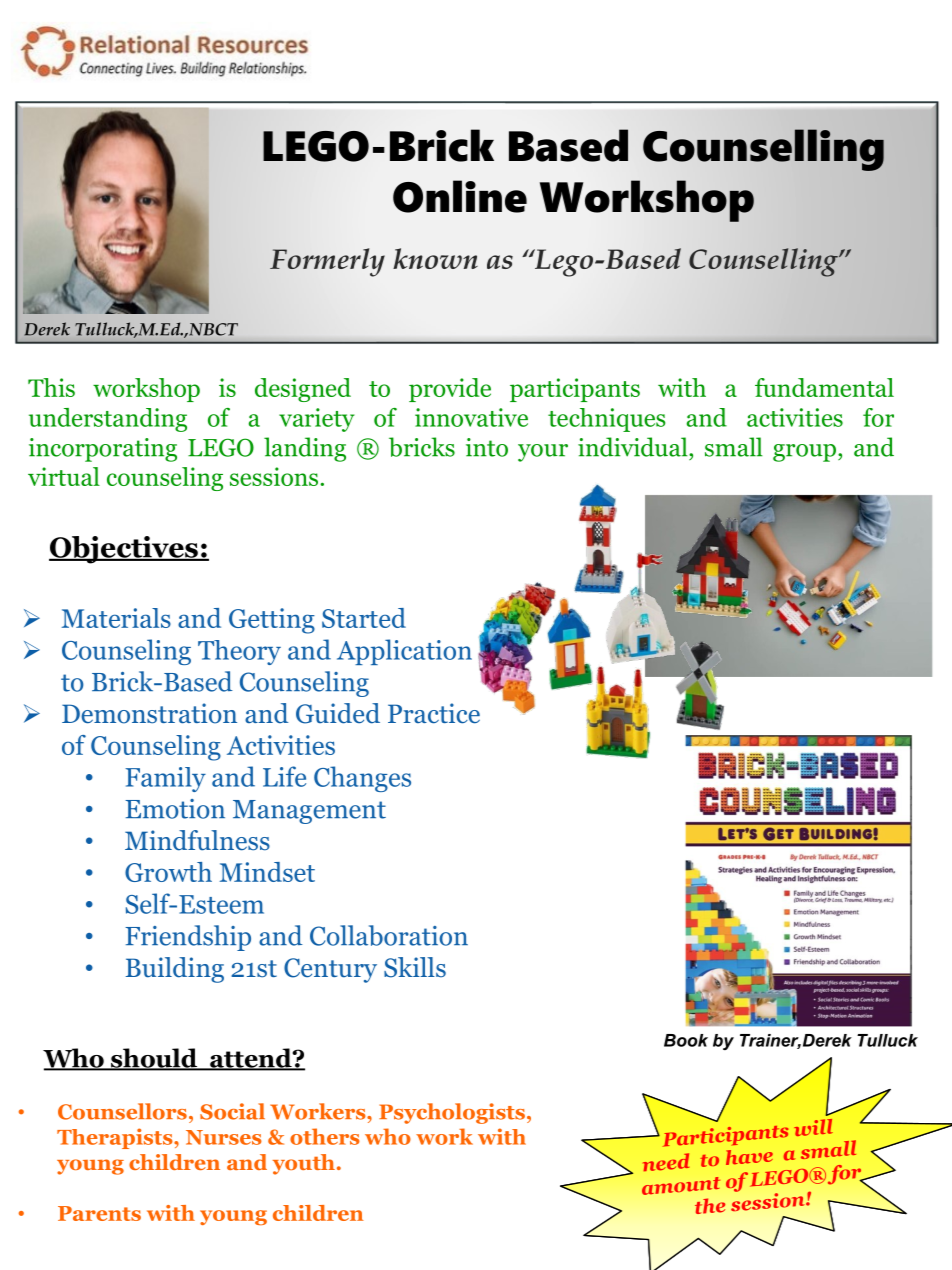 This screenshot has height=1270, width=952. I want to click on Parents, so click(99, 1213).
